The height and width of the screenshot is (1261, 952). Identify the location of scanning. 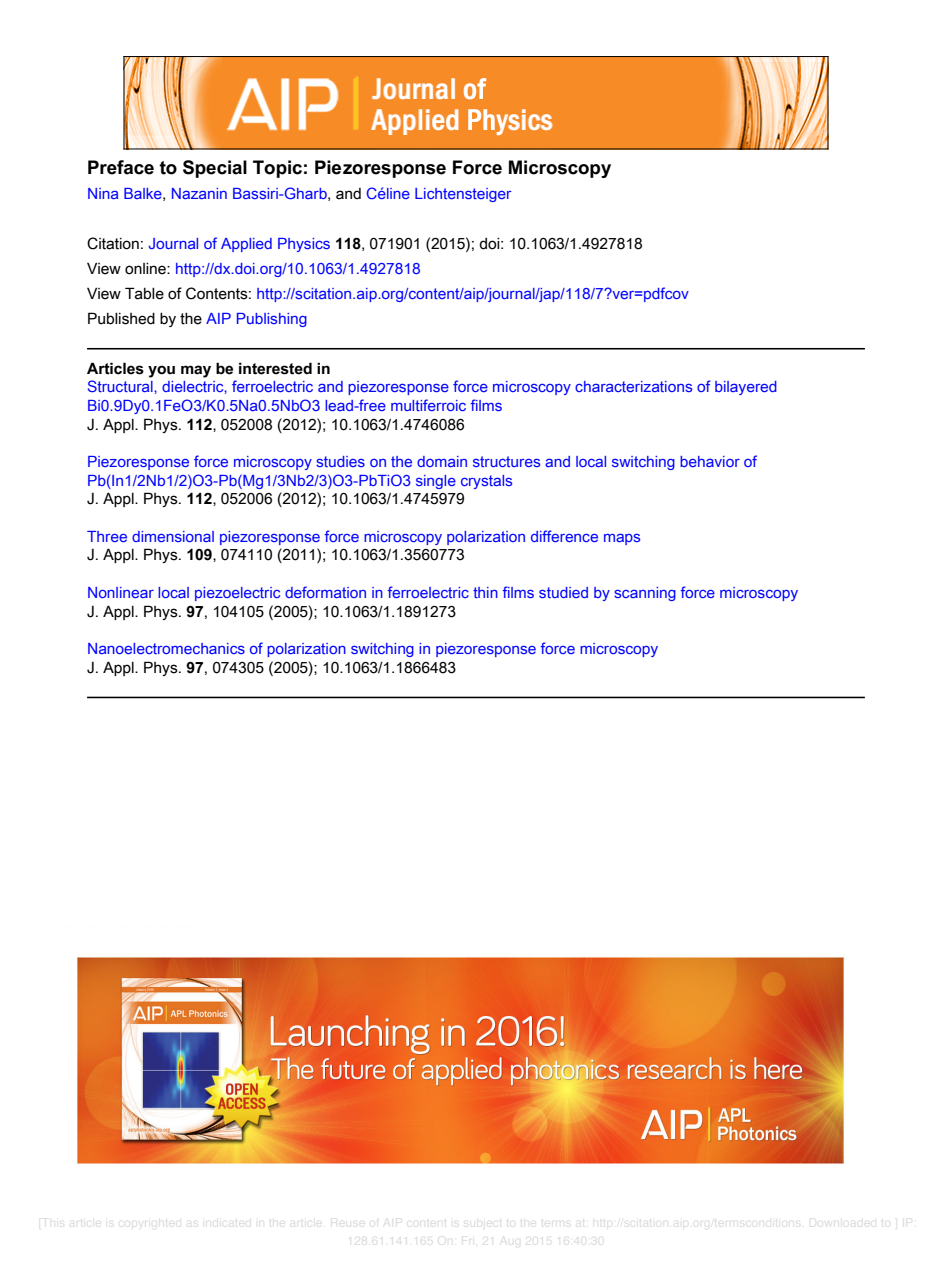
(645, 594).
